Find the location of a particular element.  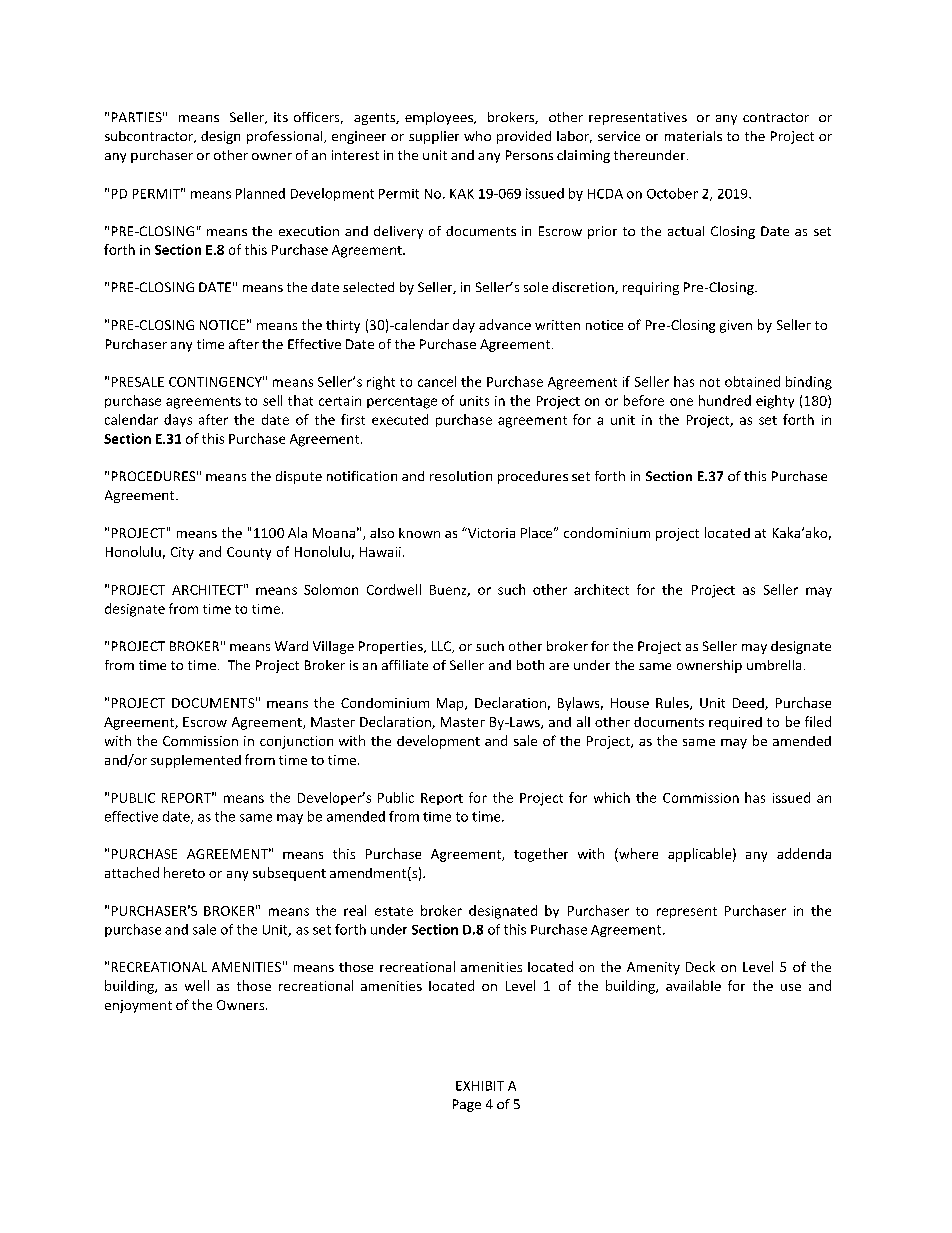

professional is located at coordinates (286, 137).
